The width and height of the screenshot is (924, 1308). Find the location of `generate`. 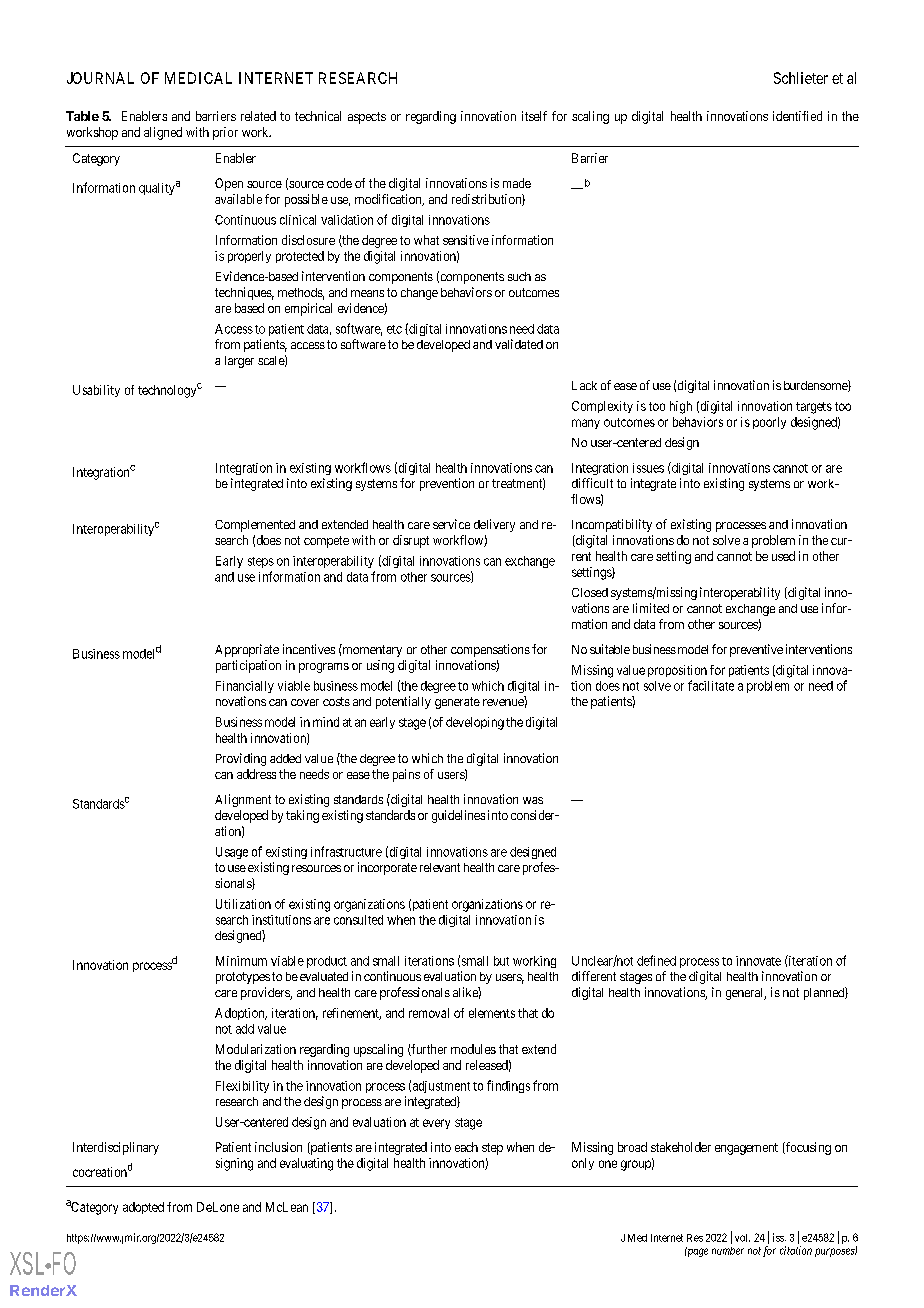

generate is located at coordinates (457, 703).
